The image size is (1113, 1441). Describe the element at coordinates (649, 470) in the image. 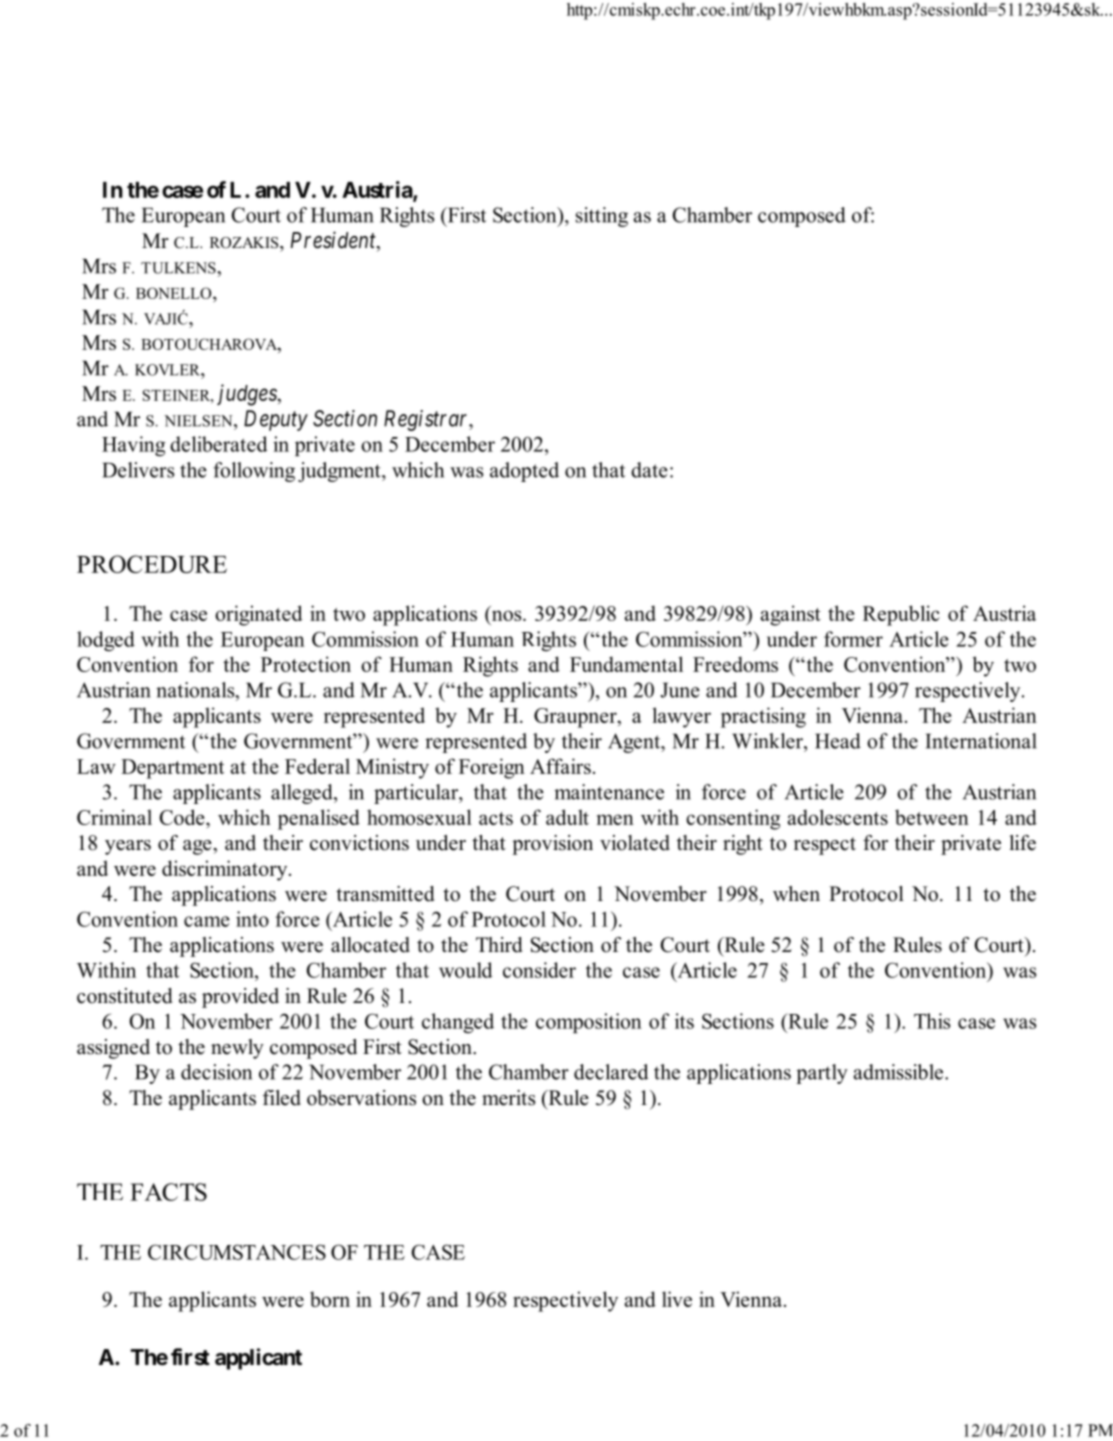

I see `date` at that location.
